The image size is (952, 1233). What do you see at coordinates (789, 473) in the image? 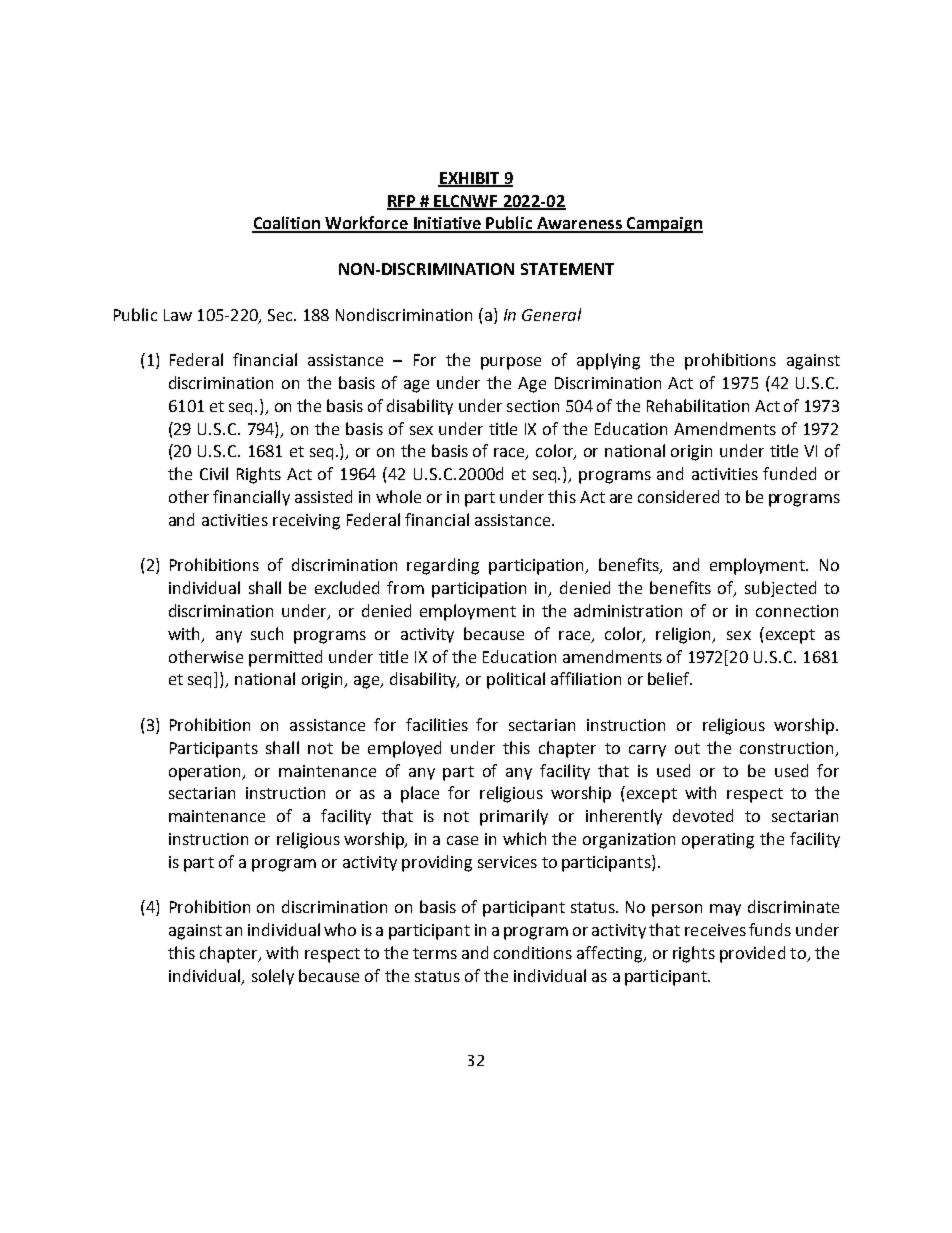
I see `funded` at bounding box center [789, 473].
